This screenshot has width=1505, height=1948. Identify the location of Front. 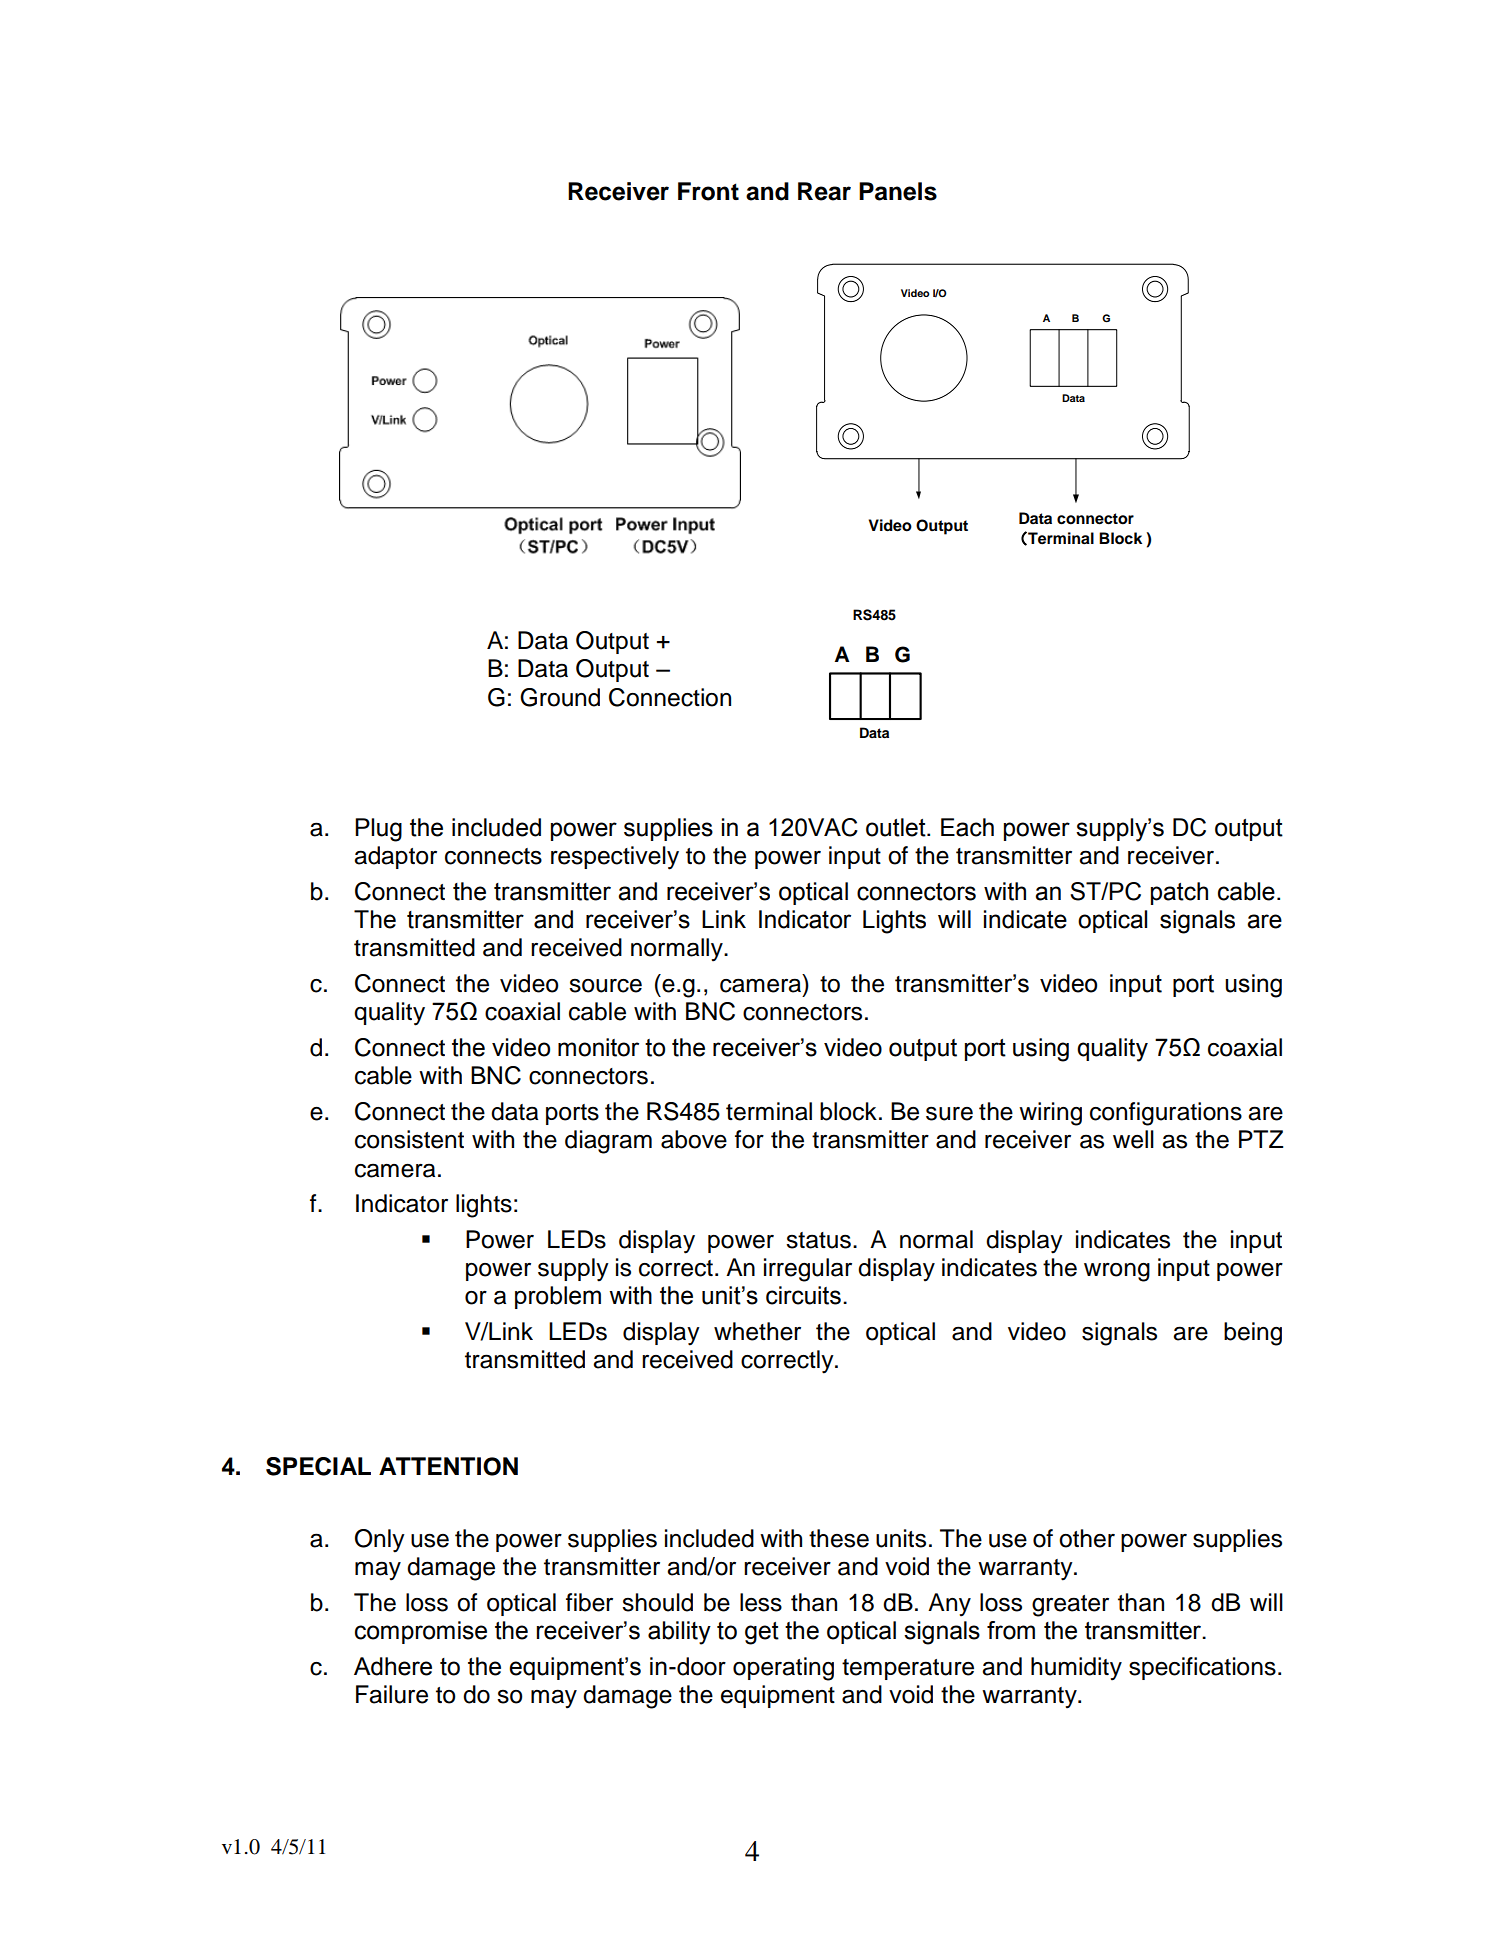
(708, 191).
